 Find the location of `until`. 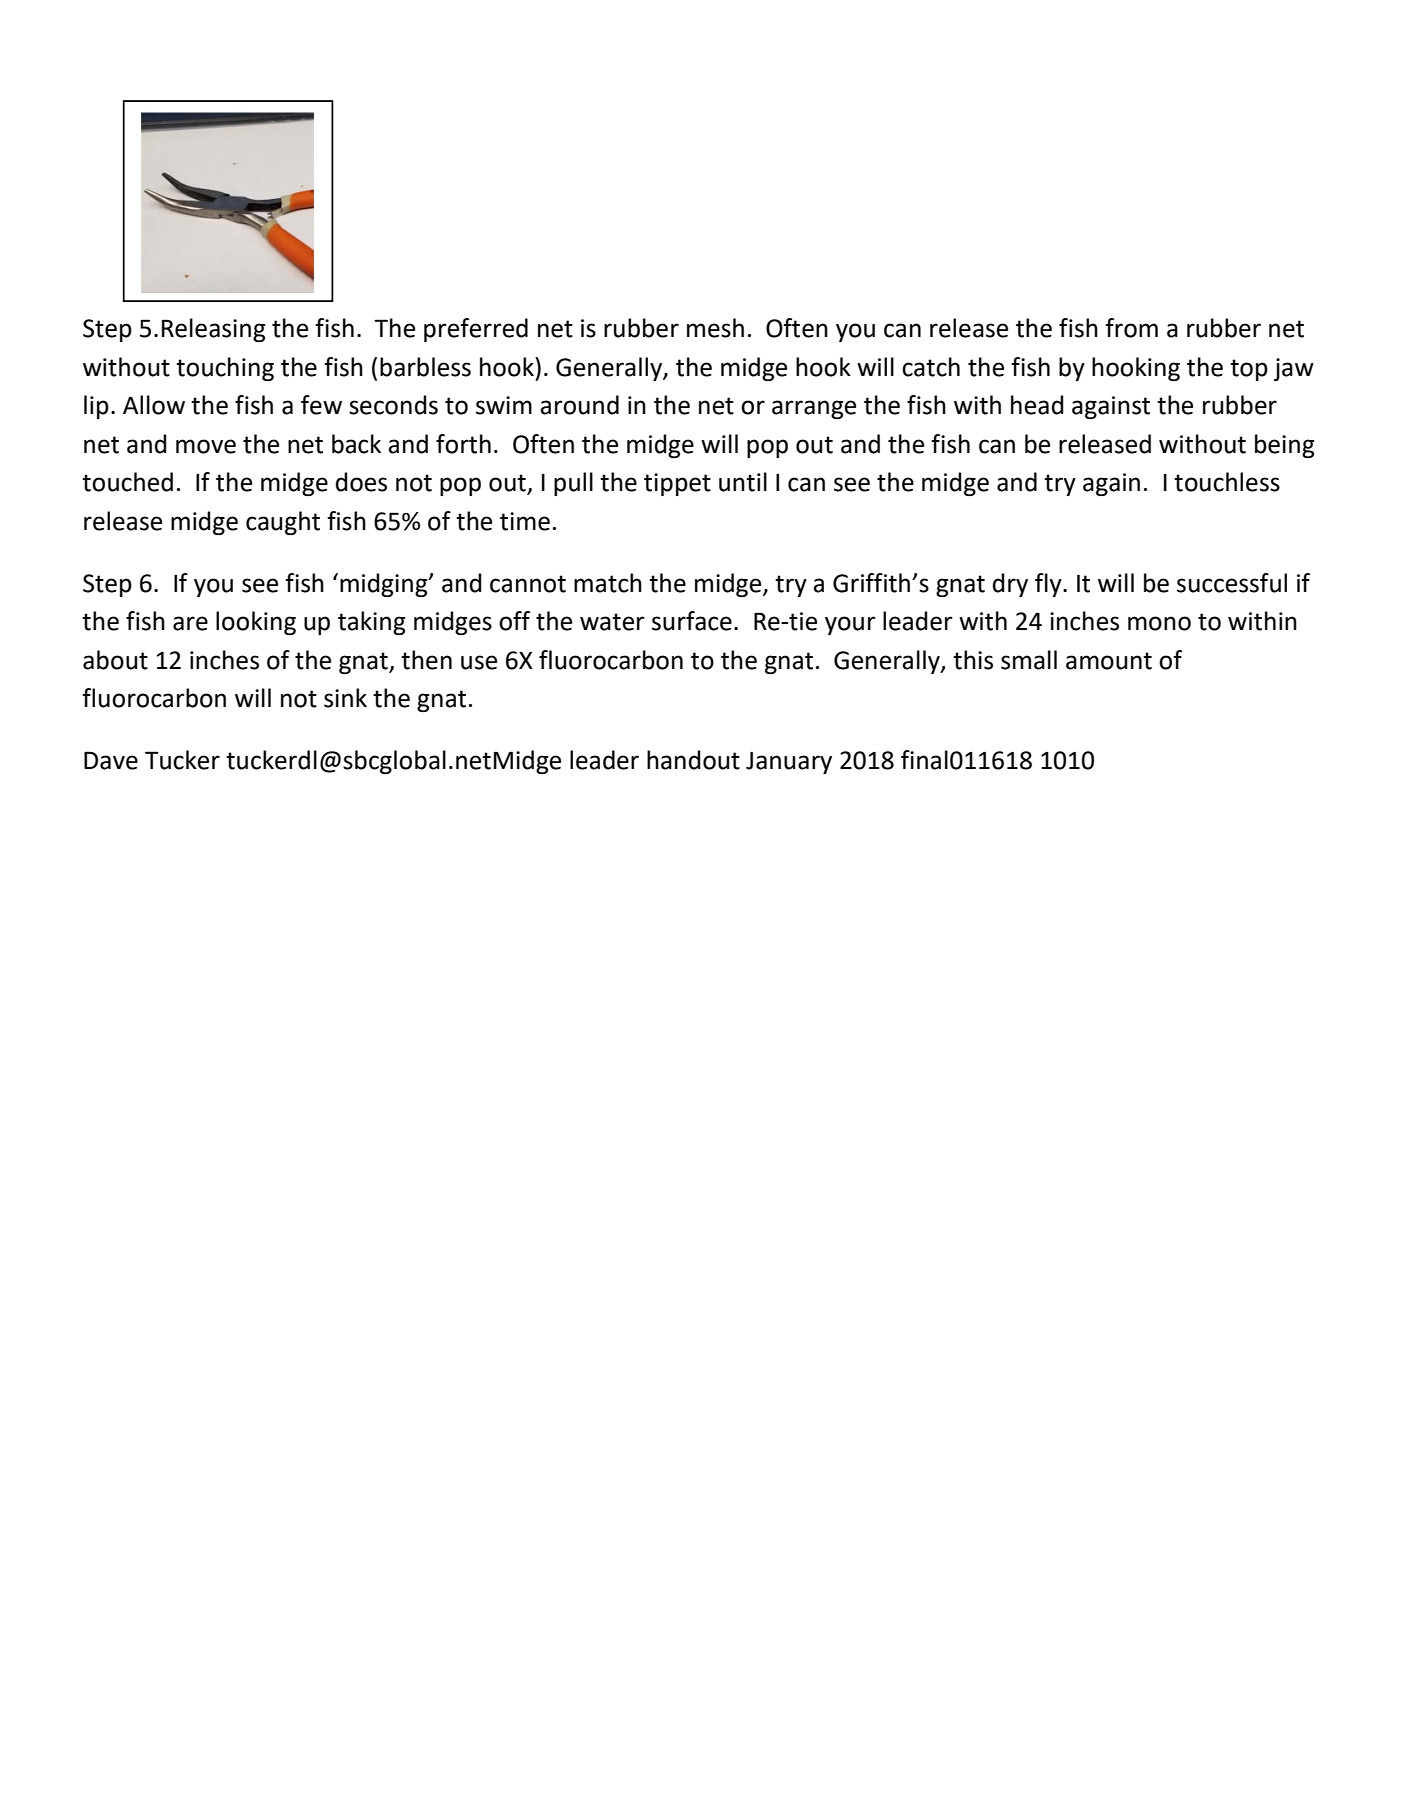

until is located at coordinates (743, 482).
